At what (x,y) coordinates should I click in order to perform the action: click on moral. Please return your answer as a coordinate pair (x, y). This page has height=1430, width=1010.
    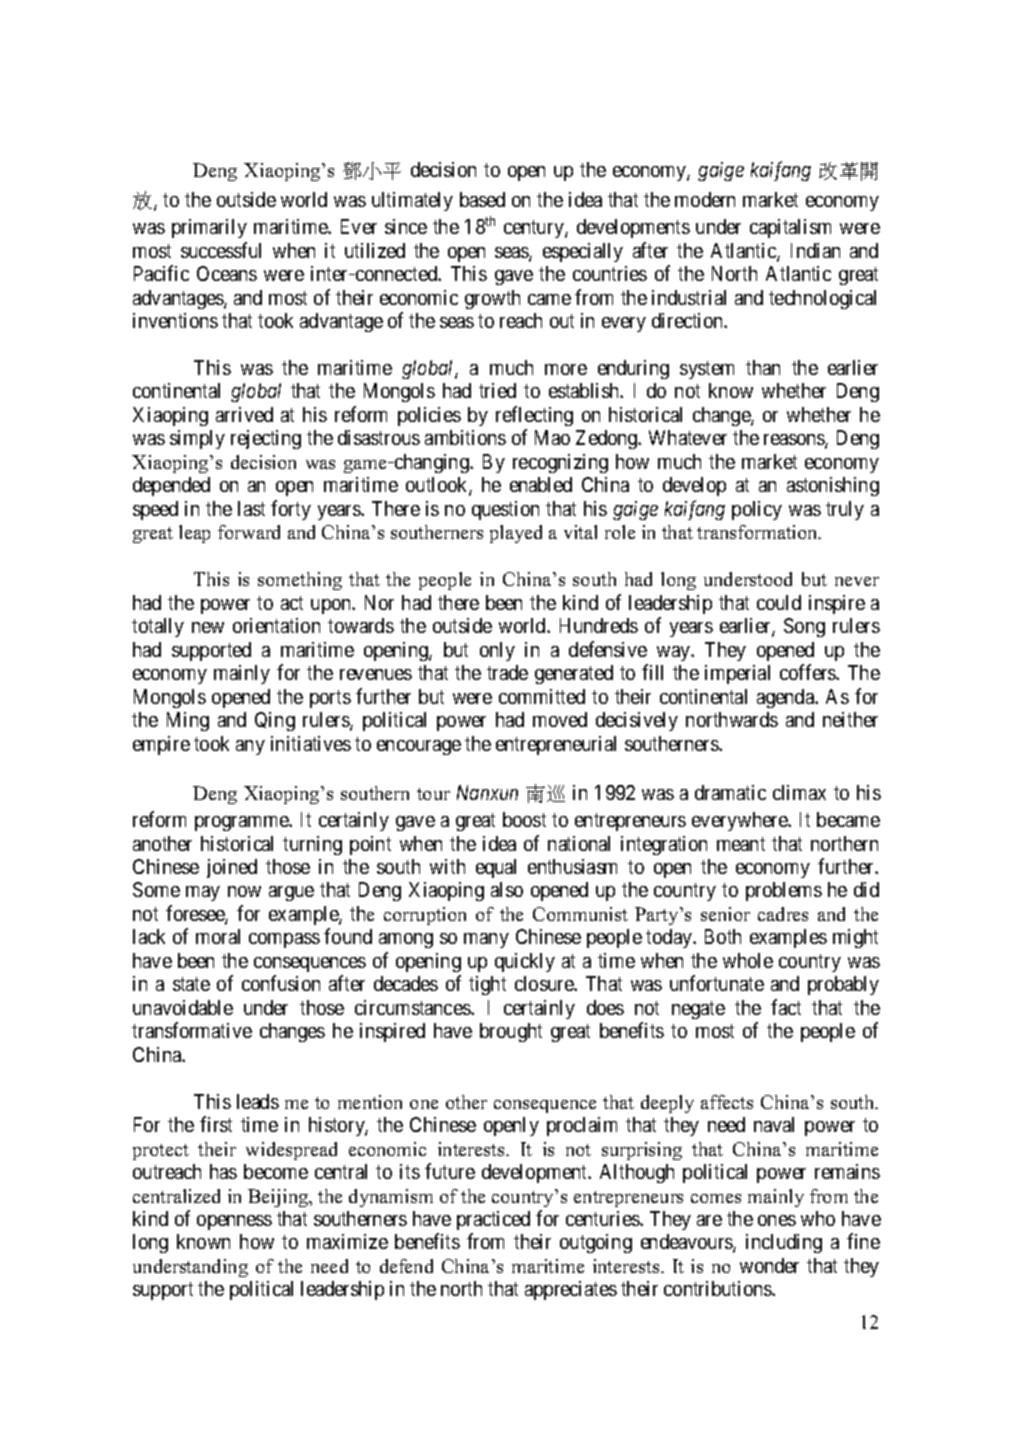
    Looking at the image, I should click on (218, 936).
